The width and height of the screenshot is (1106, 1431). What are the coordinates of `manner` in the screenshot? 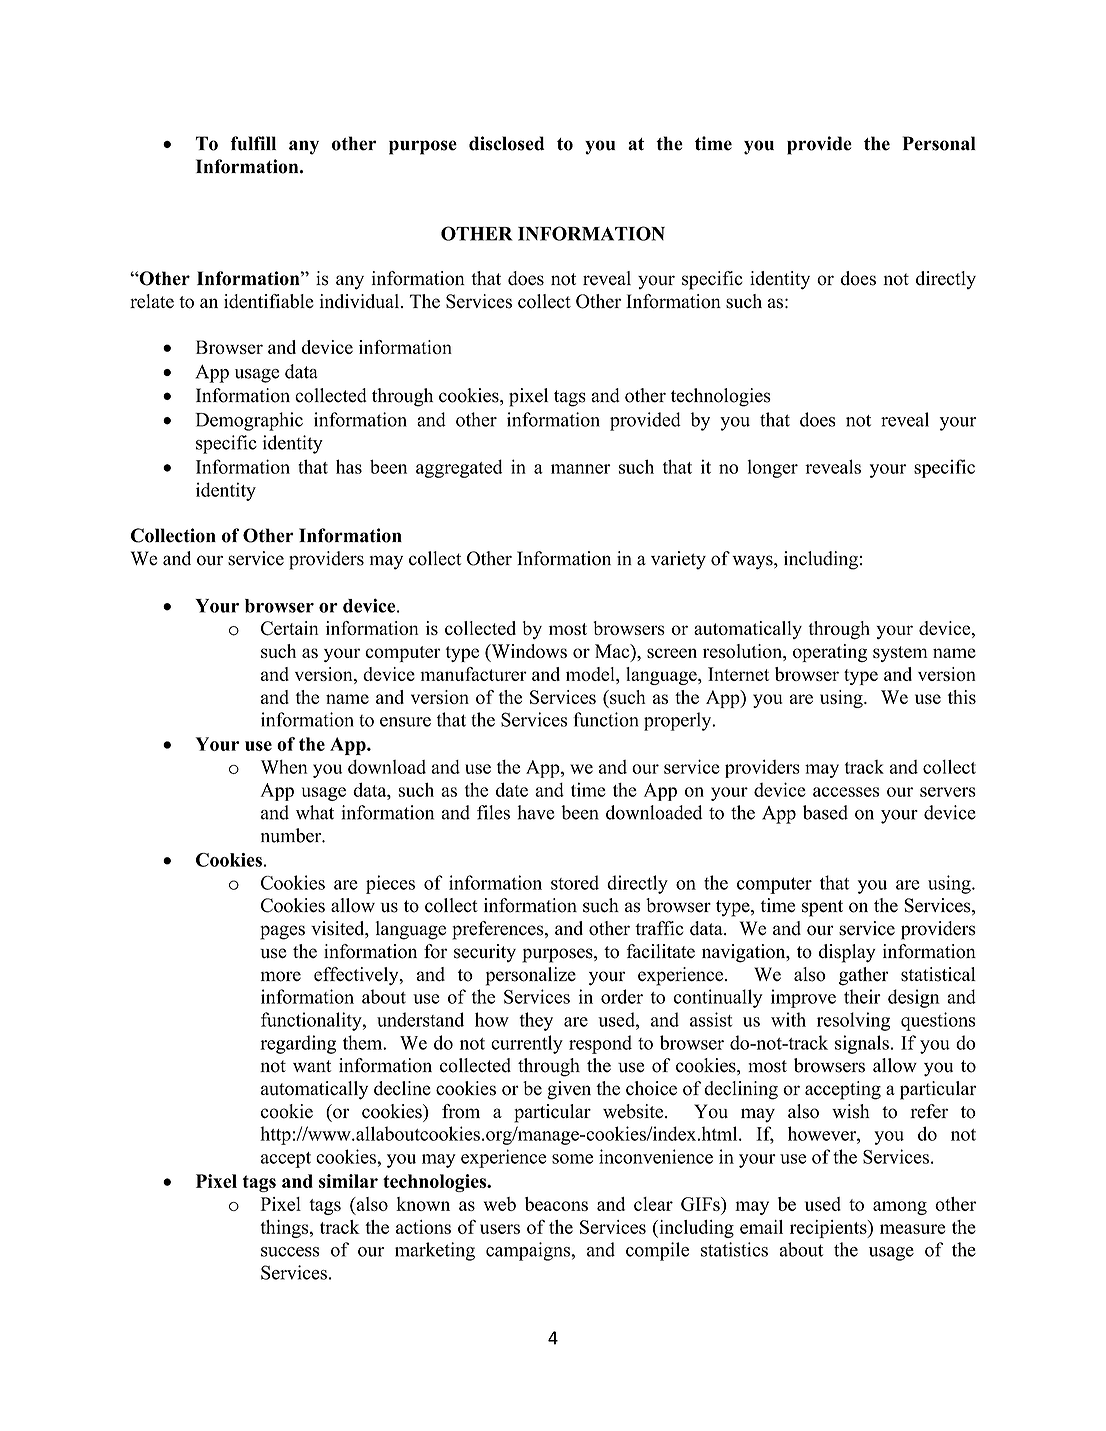 It's located at (581, 469).
